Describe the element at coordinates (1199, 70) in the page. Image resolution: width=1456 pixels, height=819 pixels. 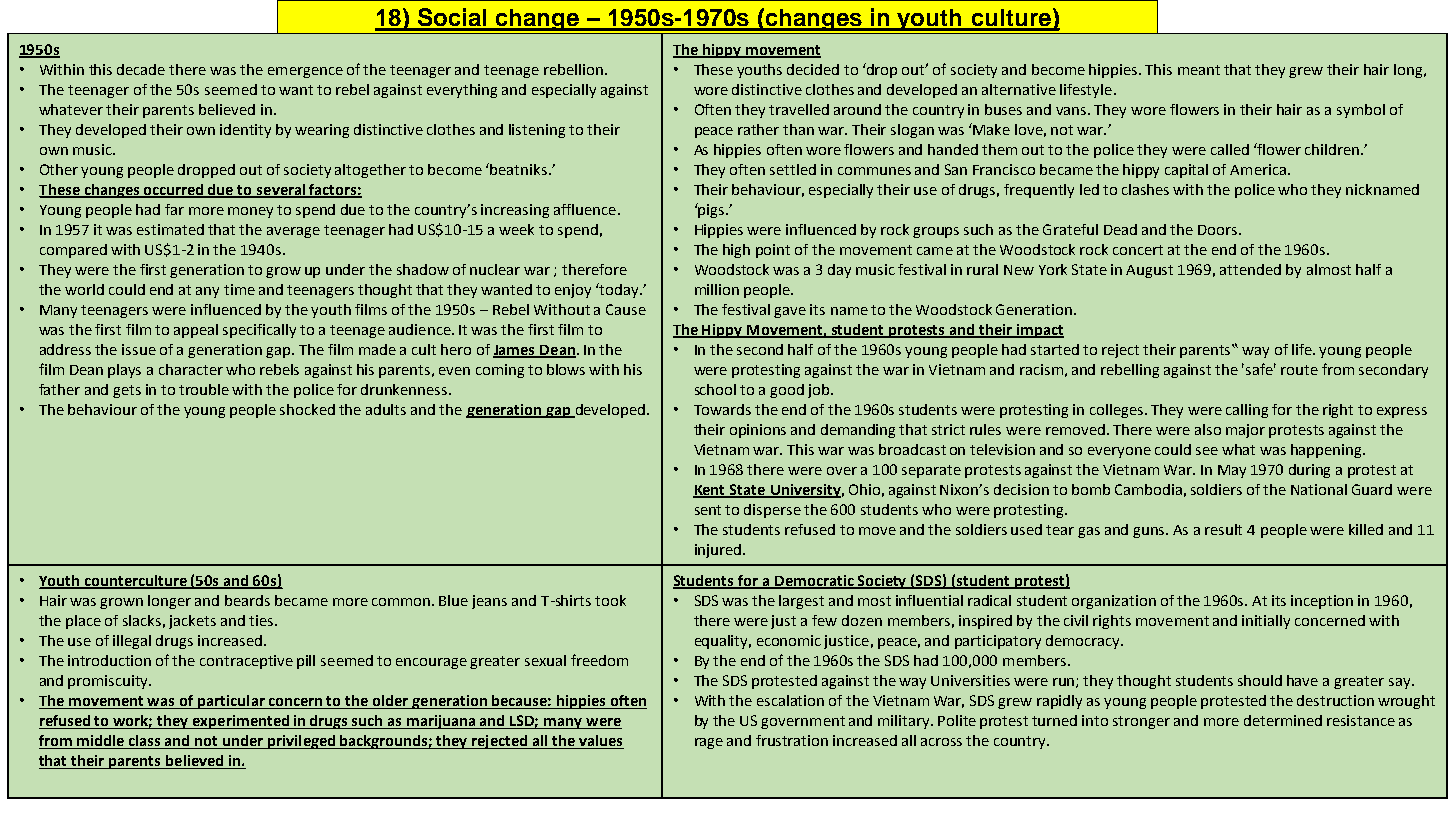
I see `meant` at that location.
